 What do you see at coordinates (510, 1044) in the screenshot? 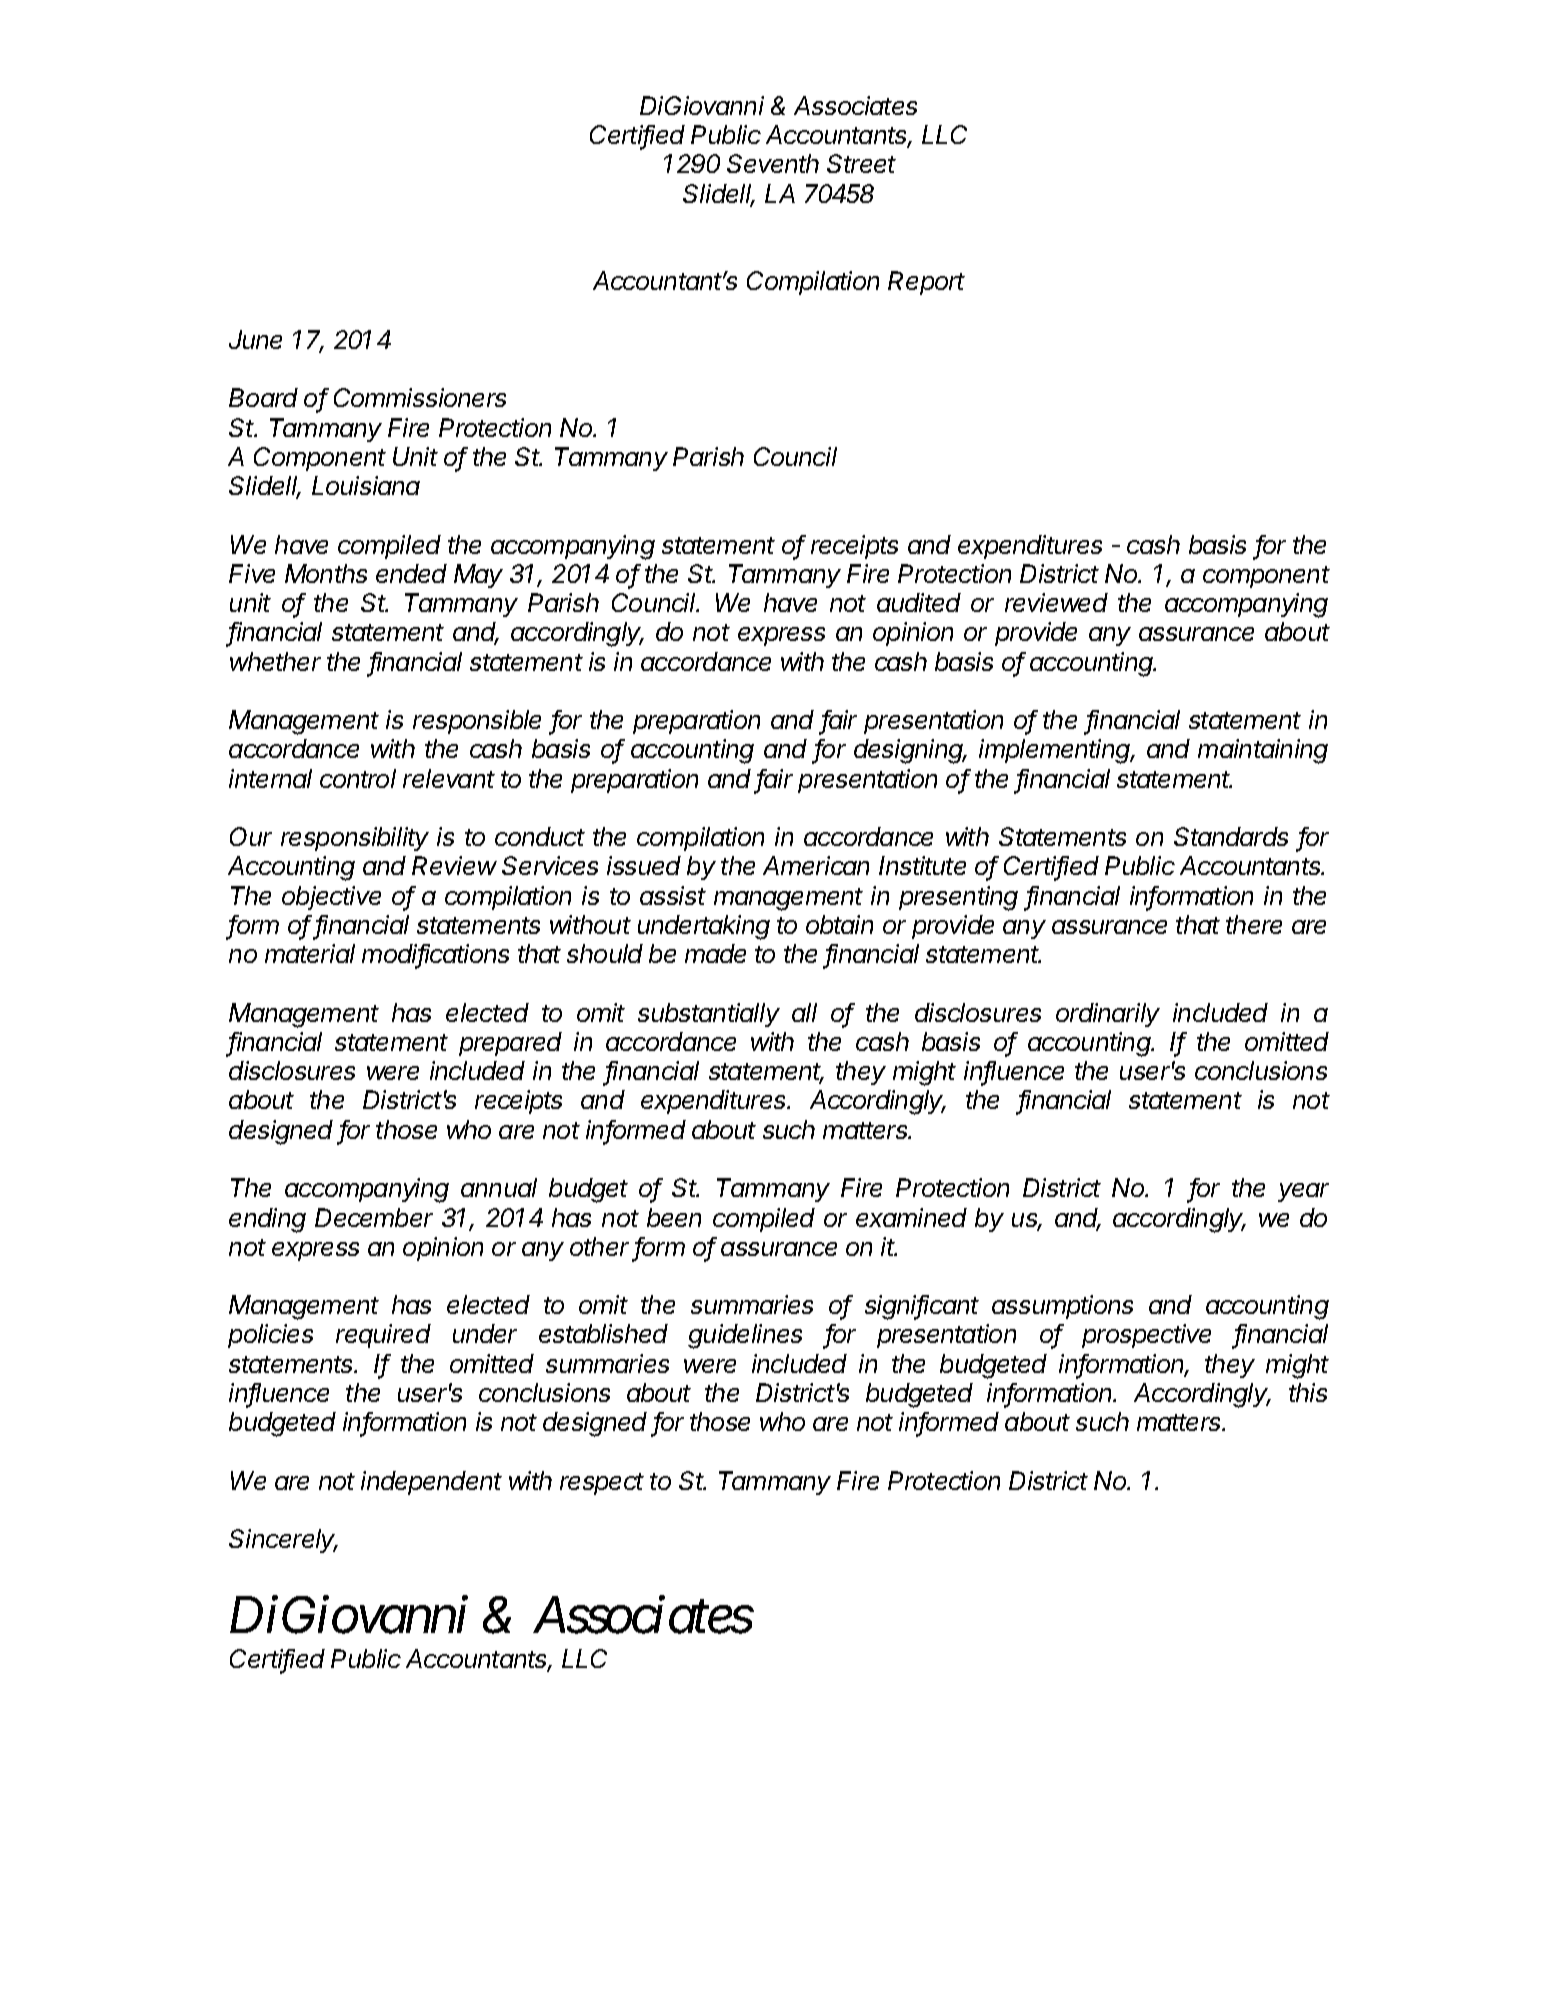
I see `prepared` at bounding box center [510, 1044].
